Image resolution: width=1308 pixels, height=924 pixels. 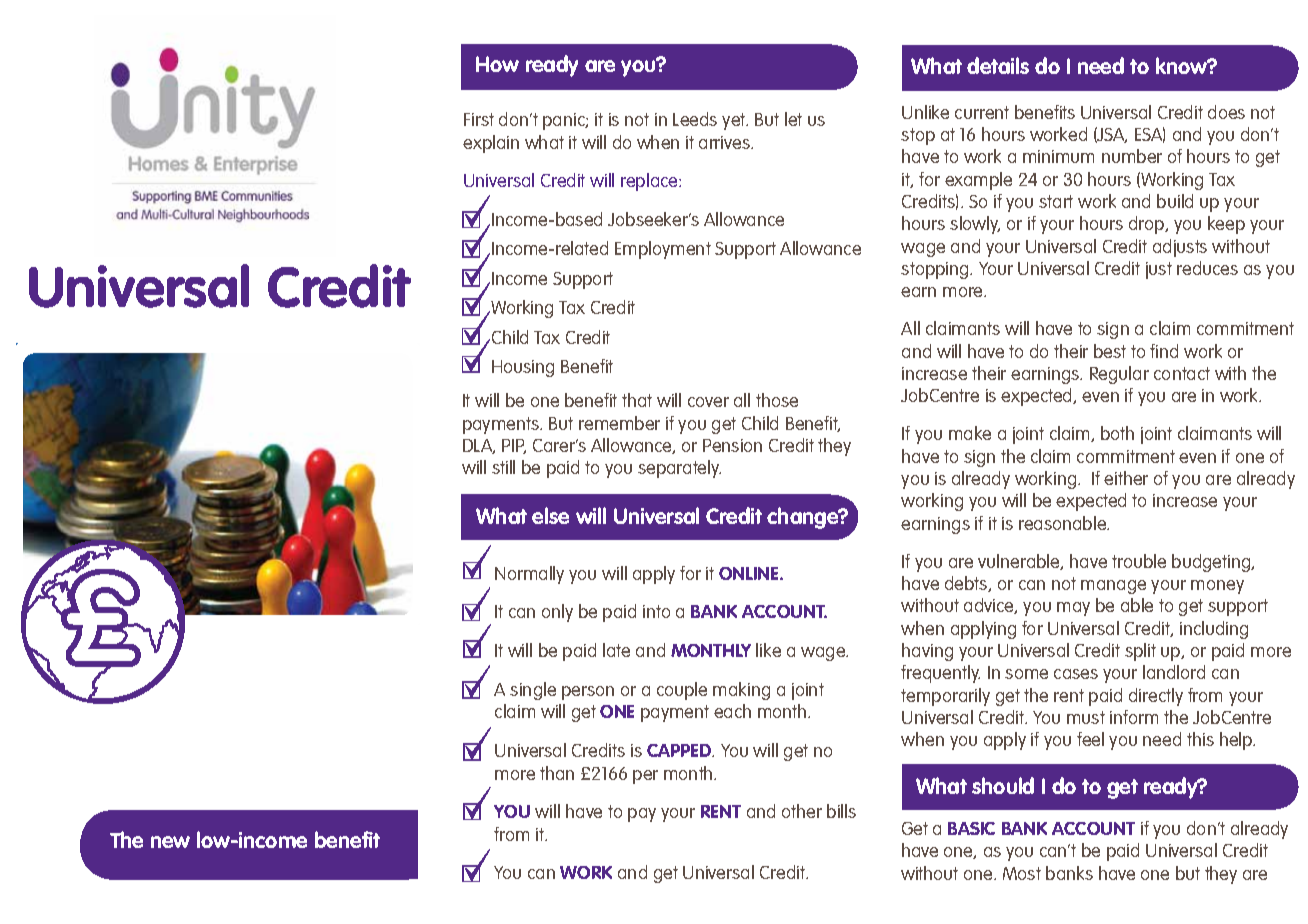 I want to click on cover, so click(x=708, y=402).
